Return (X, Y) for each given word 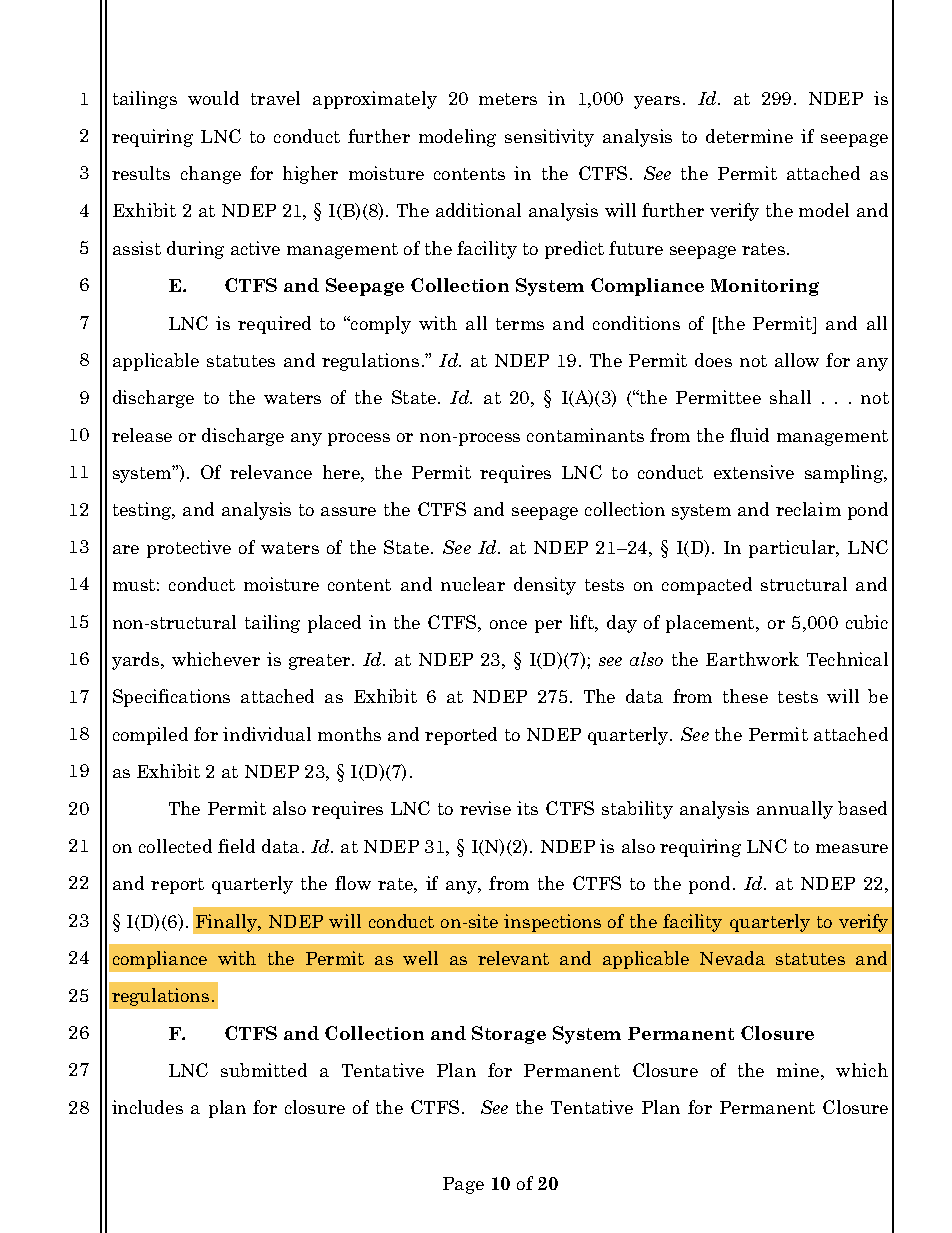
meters (508, 99)
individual (267, 734)
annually (795, 810)
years (657, 102)
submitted (264, 1070)
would (213, 98)
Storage (509, 1035)
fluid (749, 435)
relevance (271, 472)
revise (485, 808)
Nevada (732, 958)
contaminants (585, 435)
